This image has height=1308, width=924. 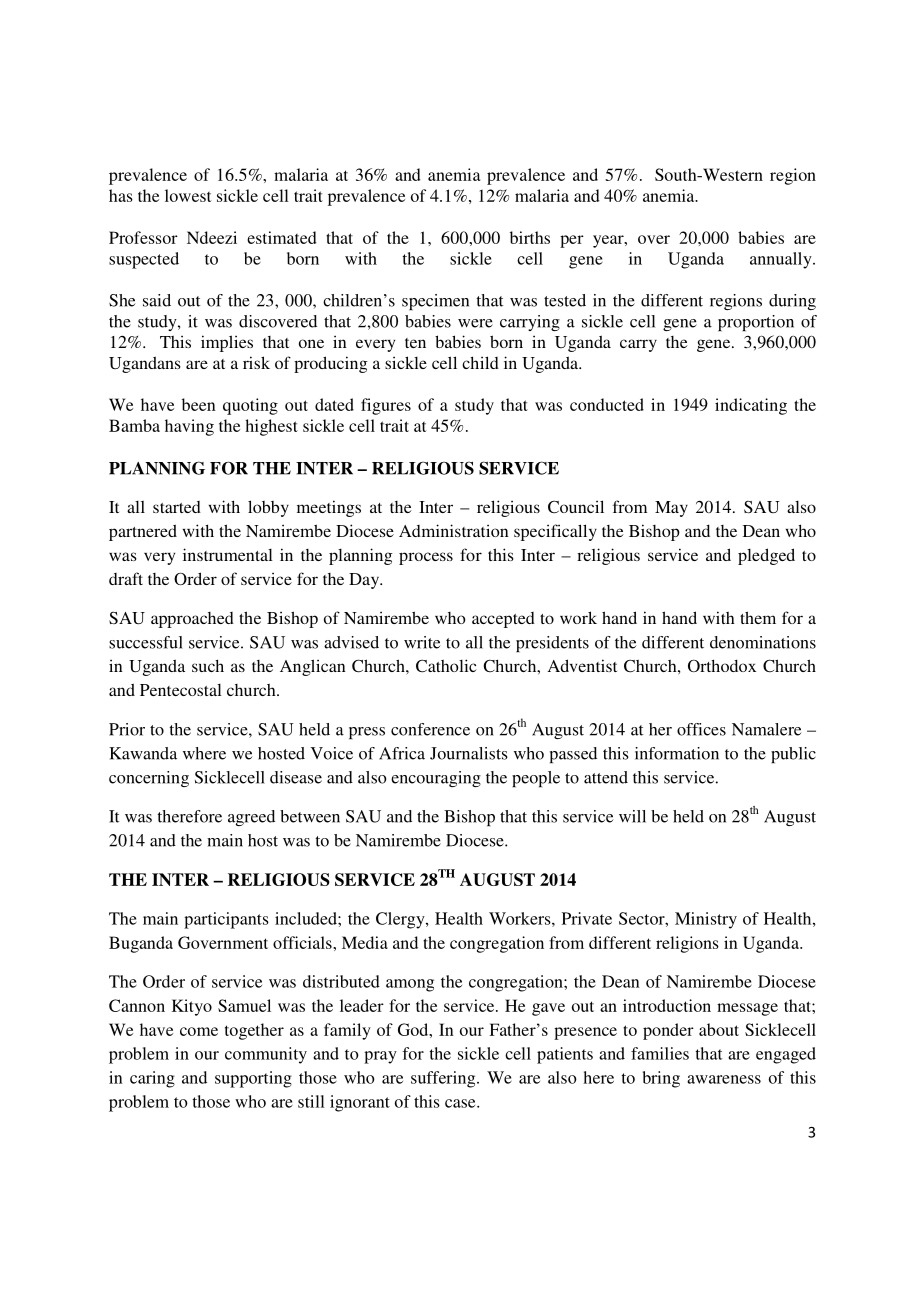 What do you see at coordinates (454, 530) in the image?
I see `Administration` at bounding box center [454, 530].
